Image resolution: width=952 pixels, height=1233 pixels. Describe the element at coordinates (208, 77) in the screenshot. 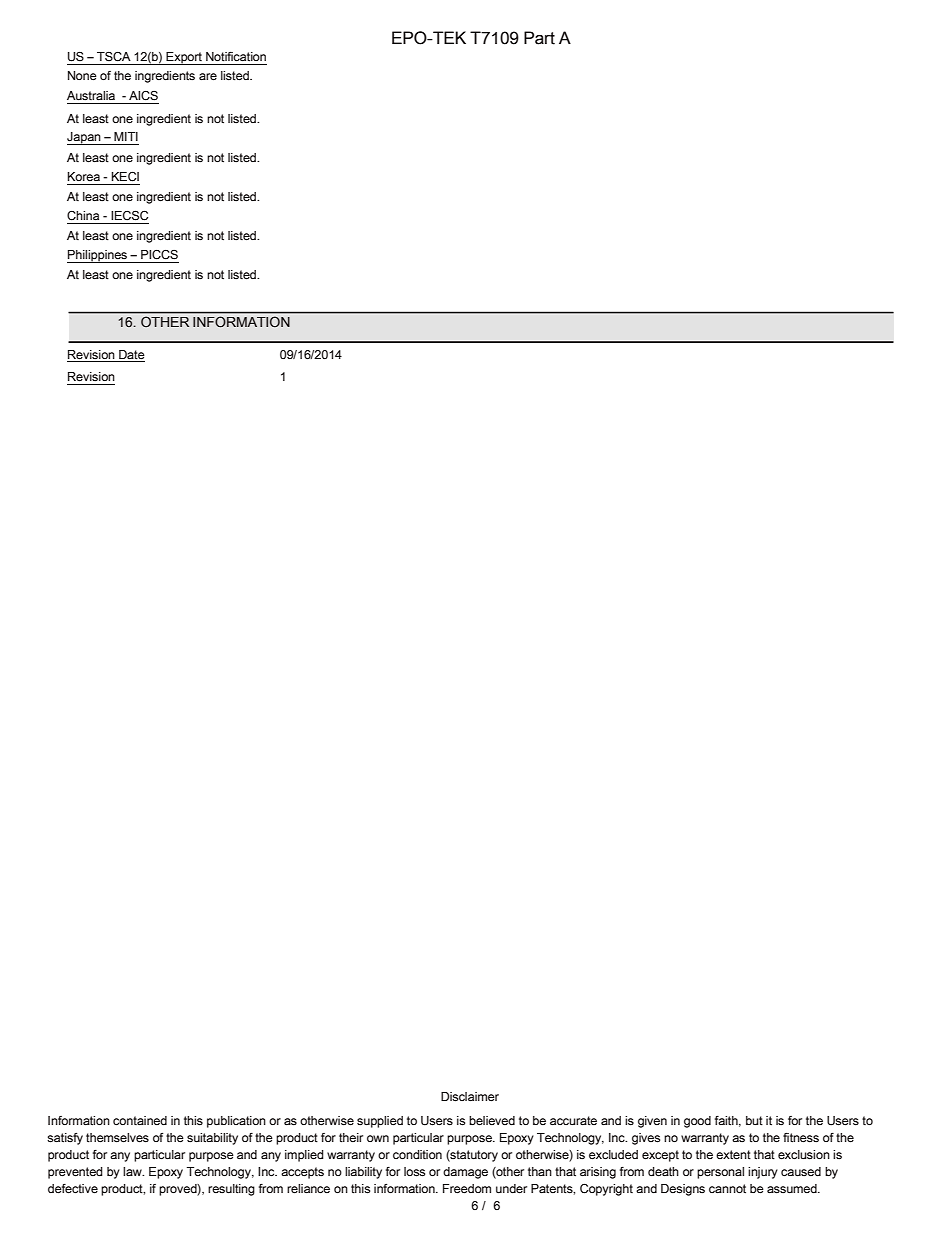

I see `are` at that location.
